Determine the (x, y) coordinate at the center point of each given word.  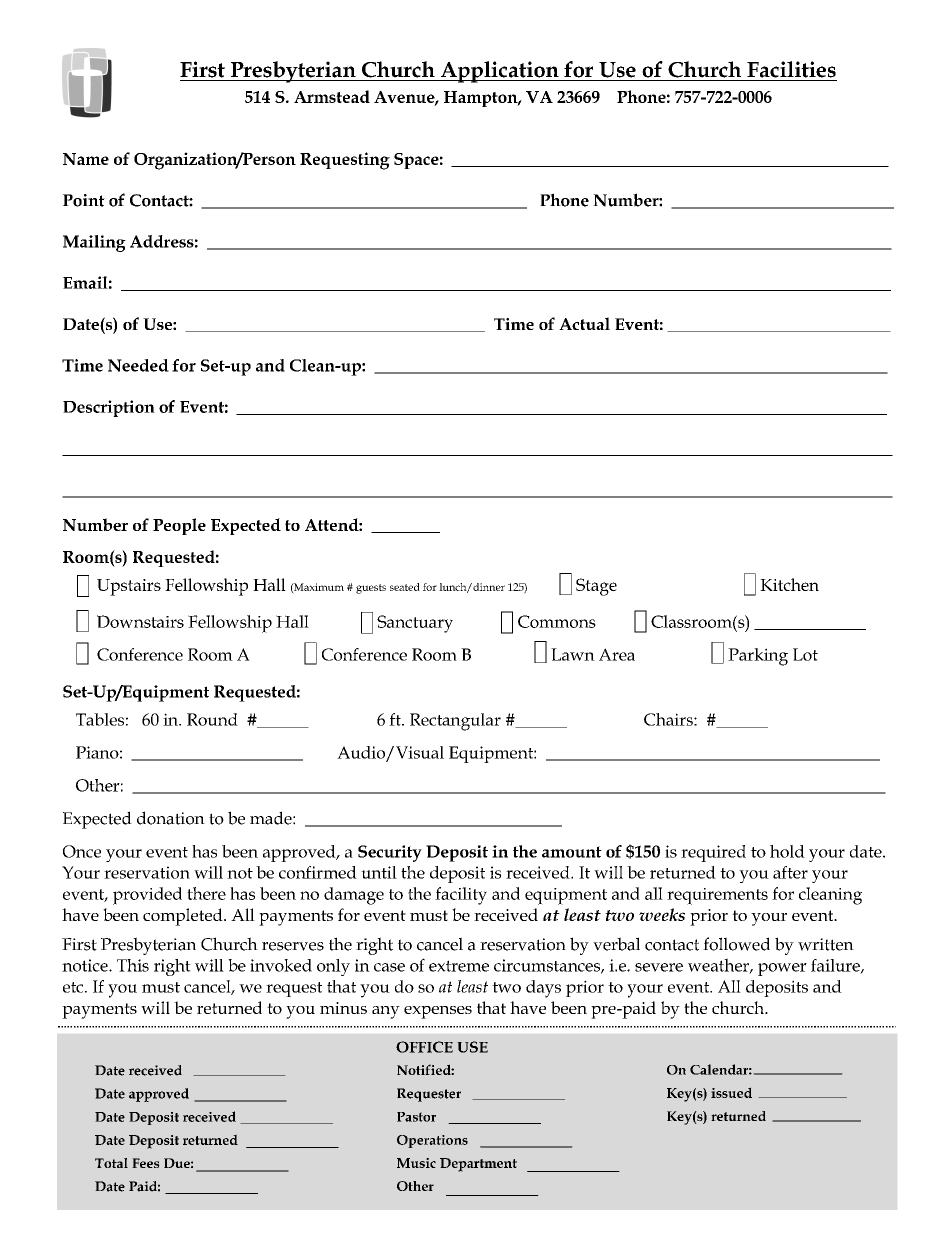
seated (405, 587)
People (179, 526)
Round (212, 719)
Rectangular (455, 722)
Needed (138, 365)
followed (736, 944)
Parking (758, 657)
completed (184, 917)
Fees (146, 1163)
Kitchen (789, 584)
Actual (584, 323)
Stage (596, 587)
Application (500, 72)
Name (86, 159)
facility (461, 896)
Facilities (791, 69)
